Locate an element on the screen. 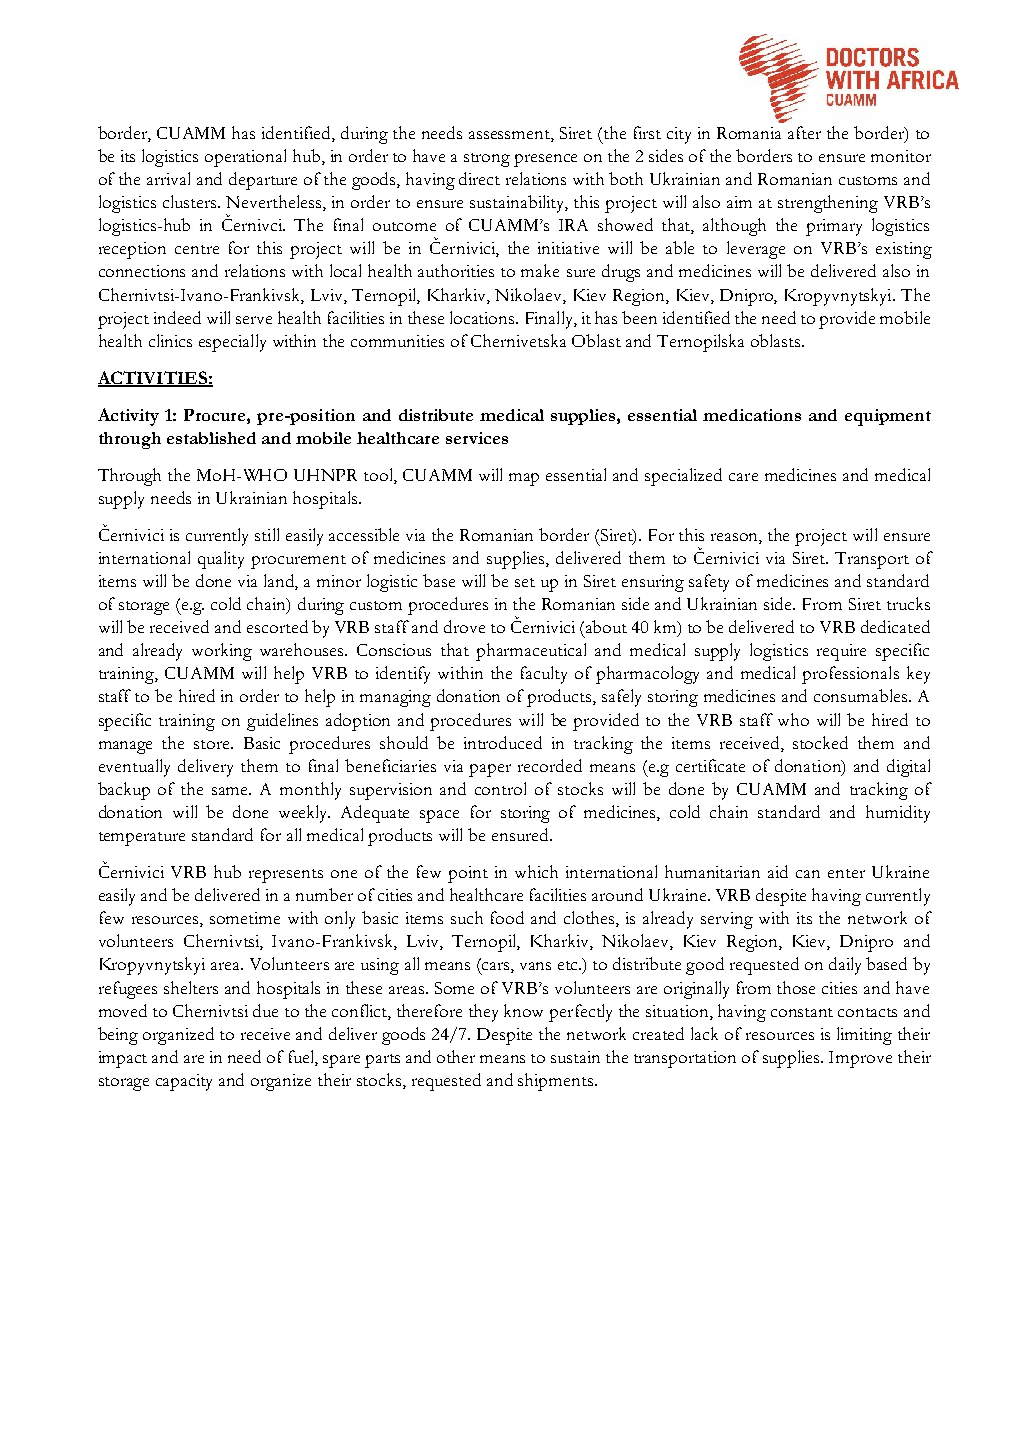  presence is located at coordinates (545, 160).
